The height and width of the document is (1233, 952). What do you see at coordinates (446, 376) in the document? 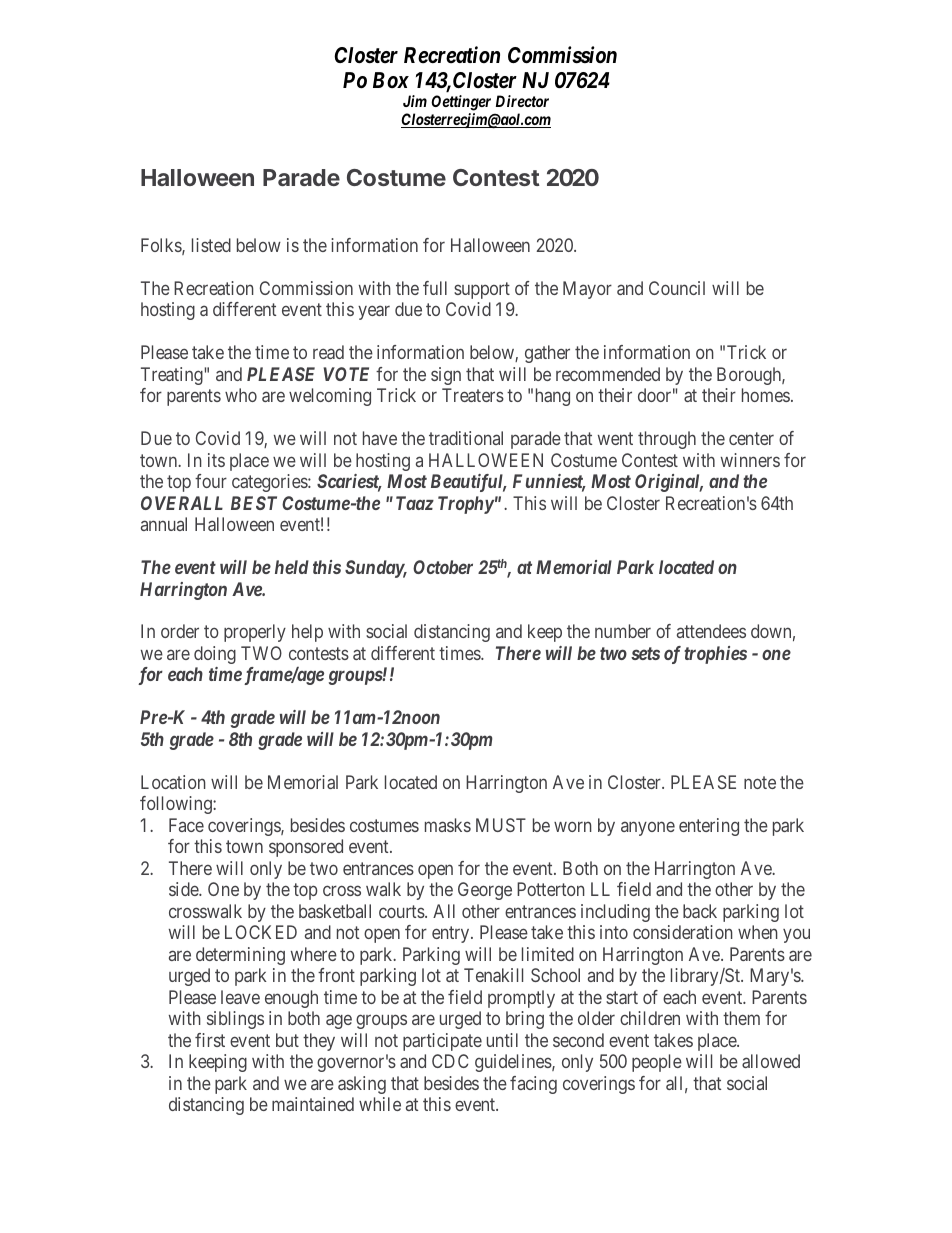
I see `sign` at bounding box center [446, 376].
